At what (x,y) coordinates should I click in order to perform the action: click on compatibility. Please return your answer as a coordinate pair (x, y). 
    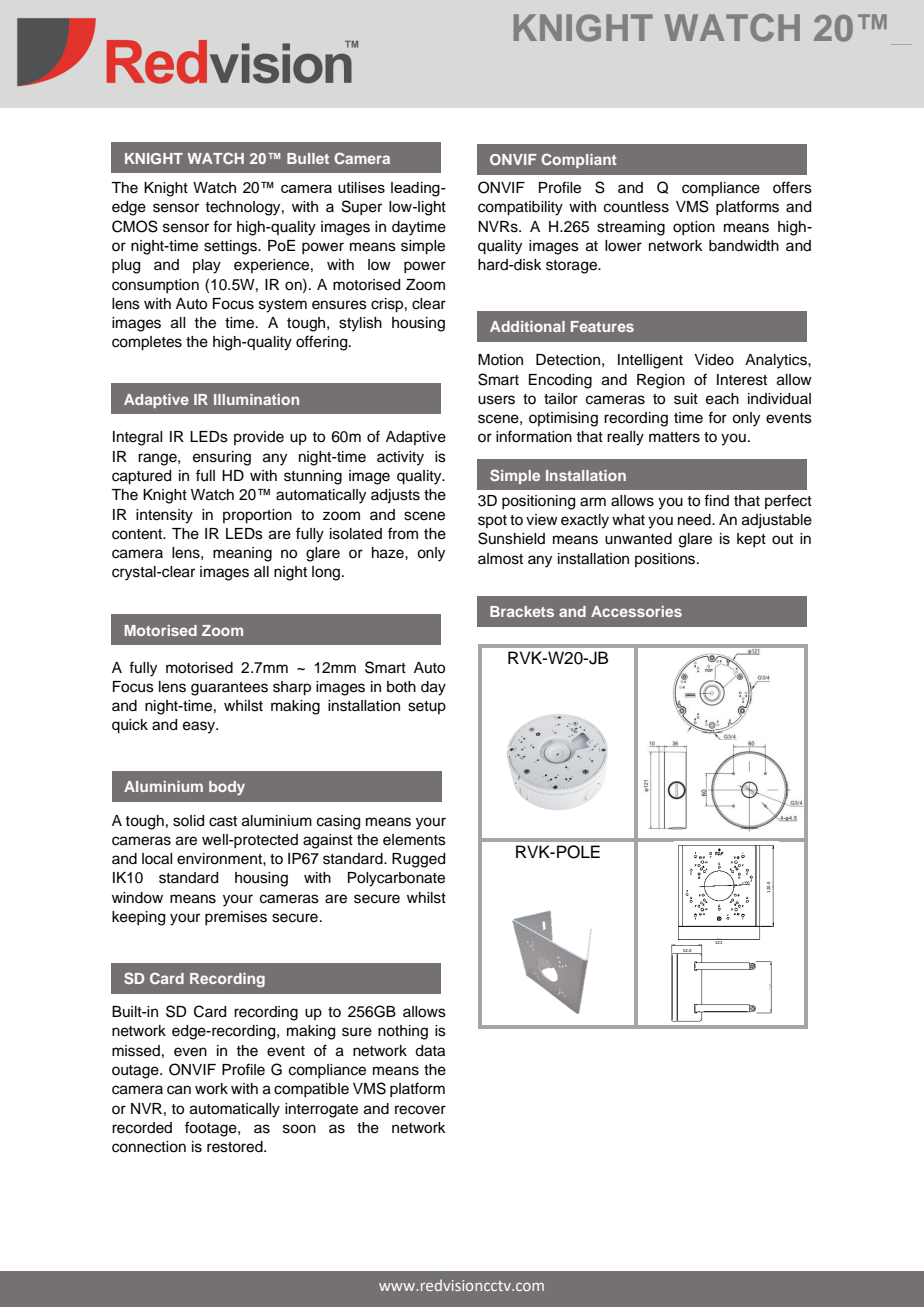
    Looking at the image, I should click on (520, 208).
